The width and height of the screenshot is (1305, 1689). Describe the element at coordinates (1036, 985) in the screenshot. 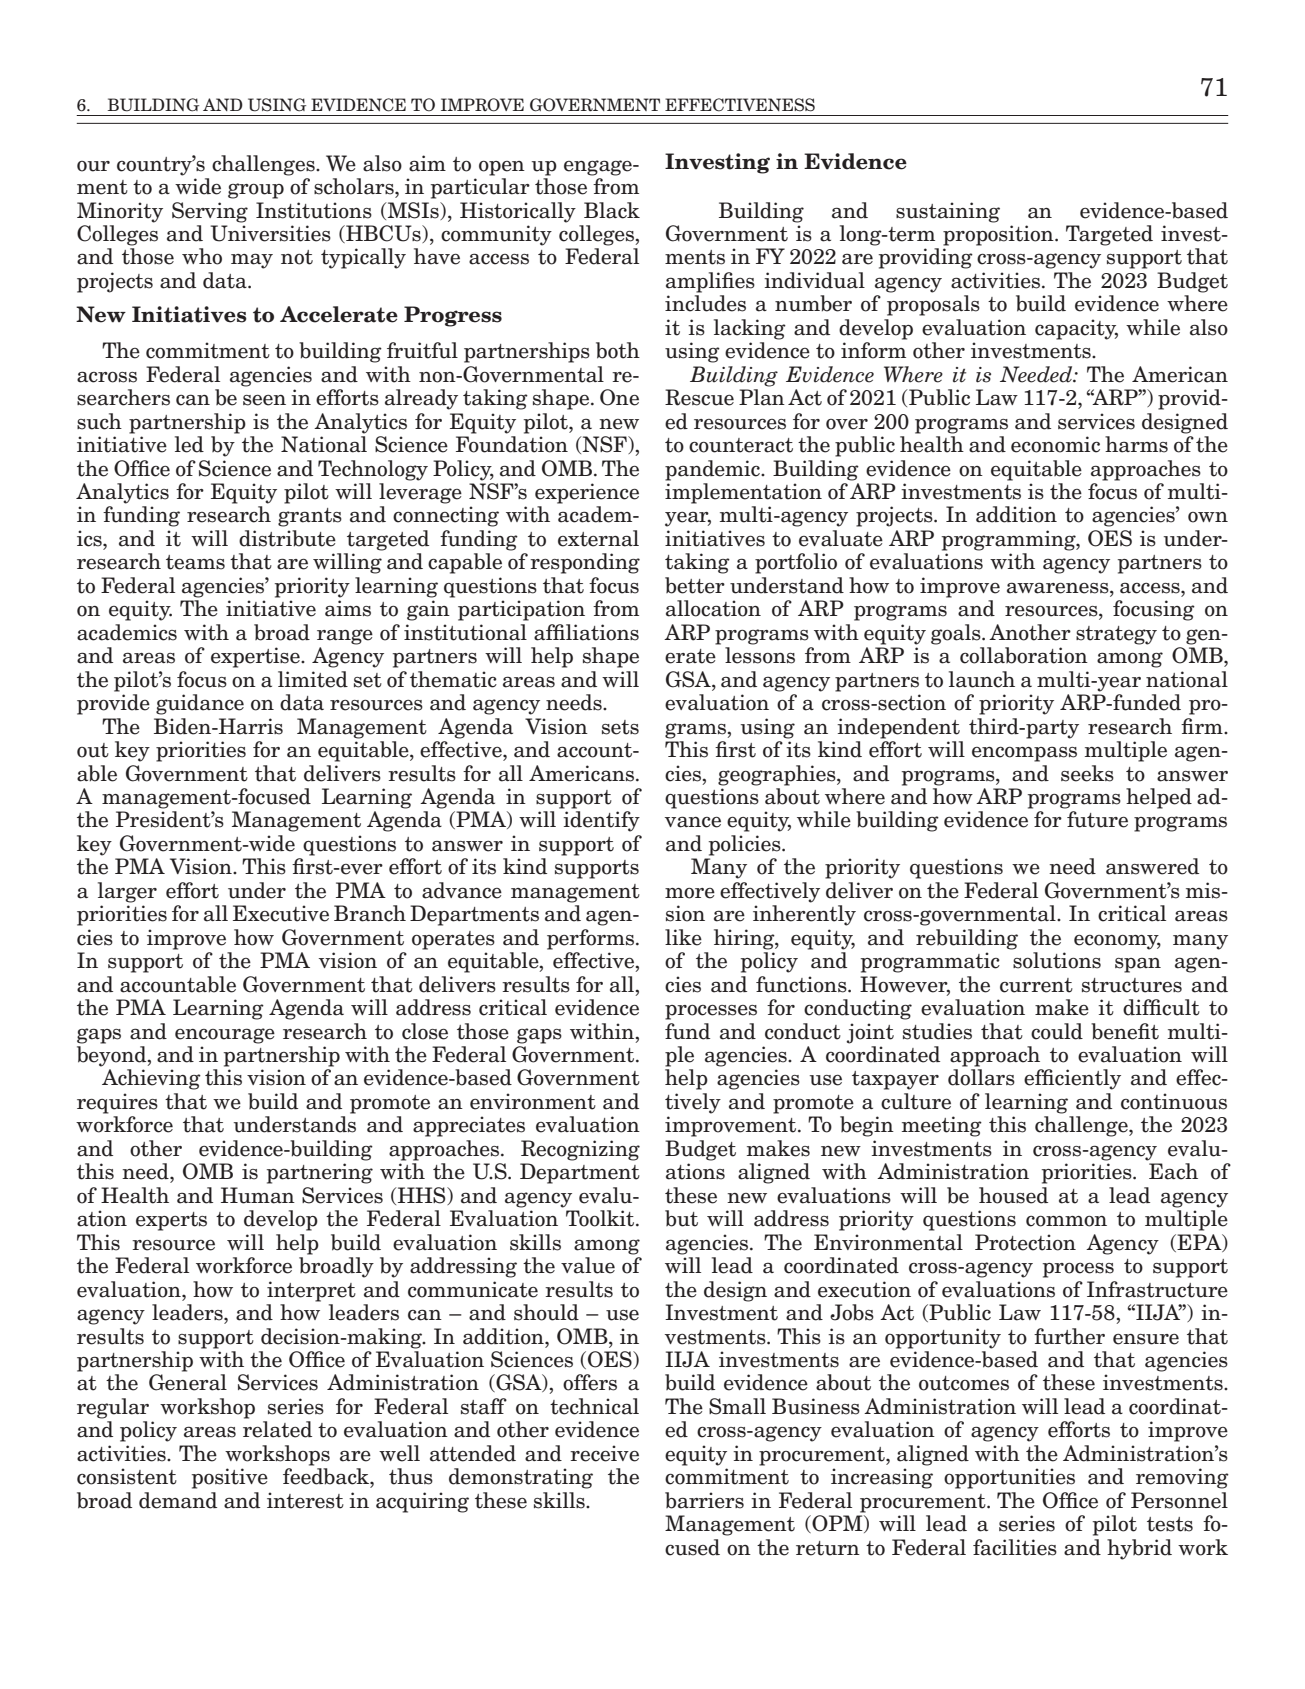

I see `current` at that location.
